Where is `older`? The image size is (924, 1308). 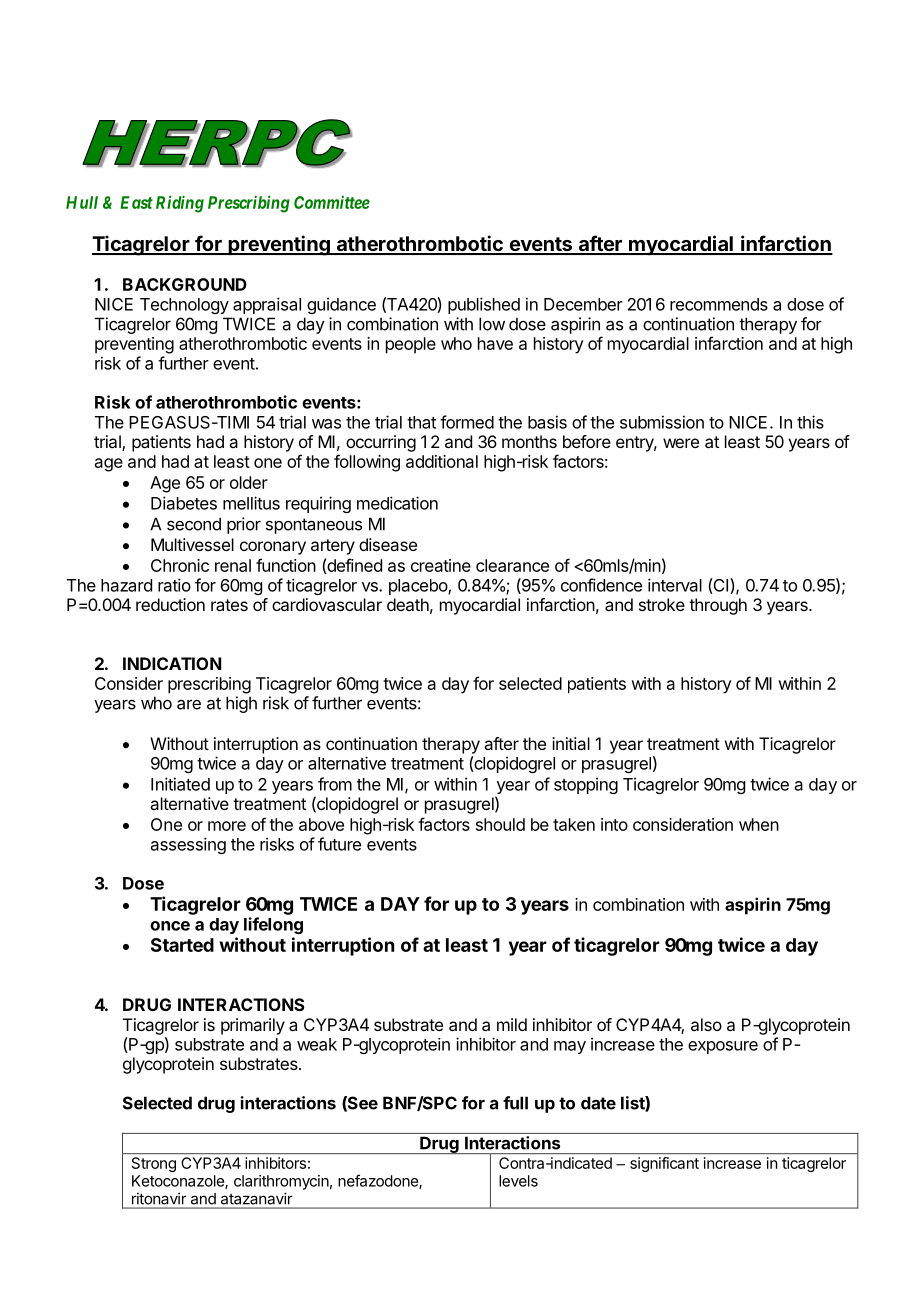 older is located at coordinates (249, 482).
